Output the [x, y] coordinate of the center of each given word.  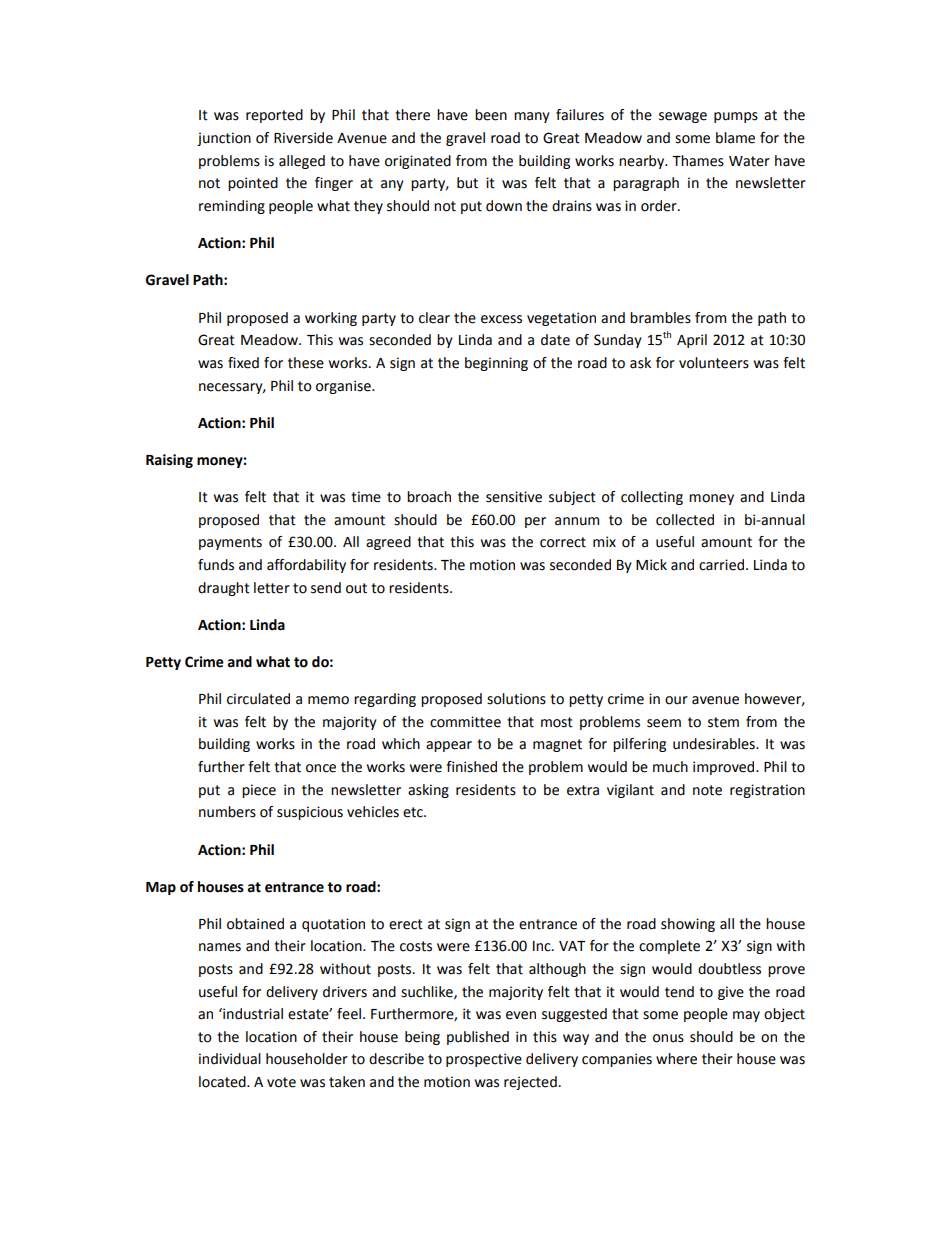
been [491, 115]
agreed [388, 543]
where [676, 1059]
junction [224, 139]
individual [230, 1059]
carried [721, 565]
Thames [698, 161]
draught [224, 589]
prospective [484, 1060]
